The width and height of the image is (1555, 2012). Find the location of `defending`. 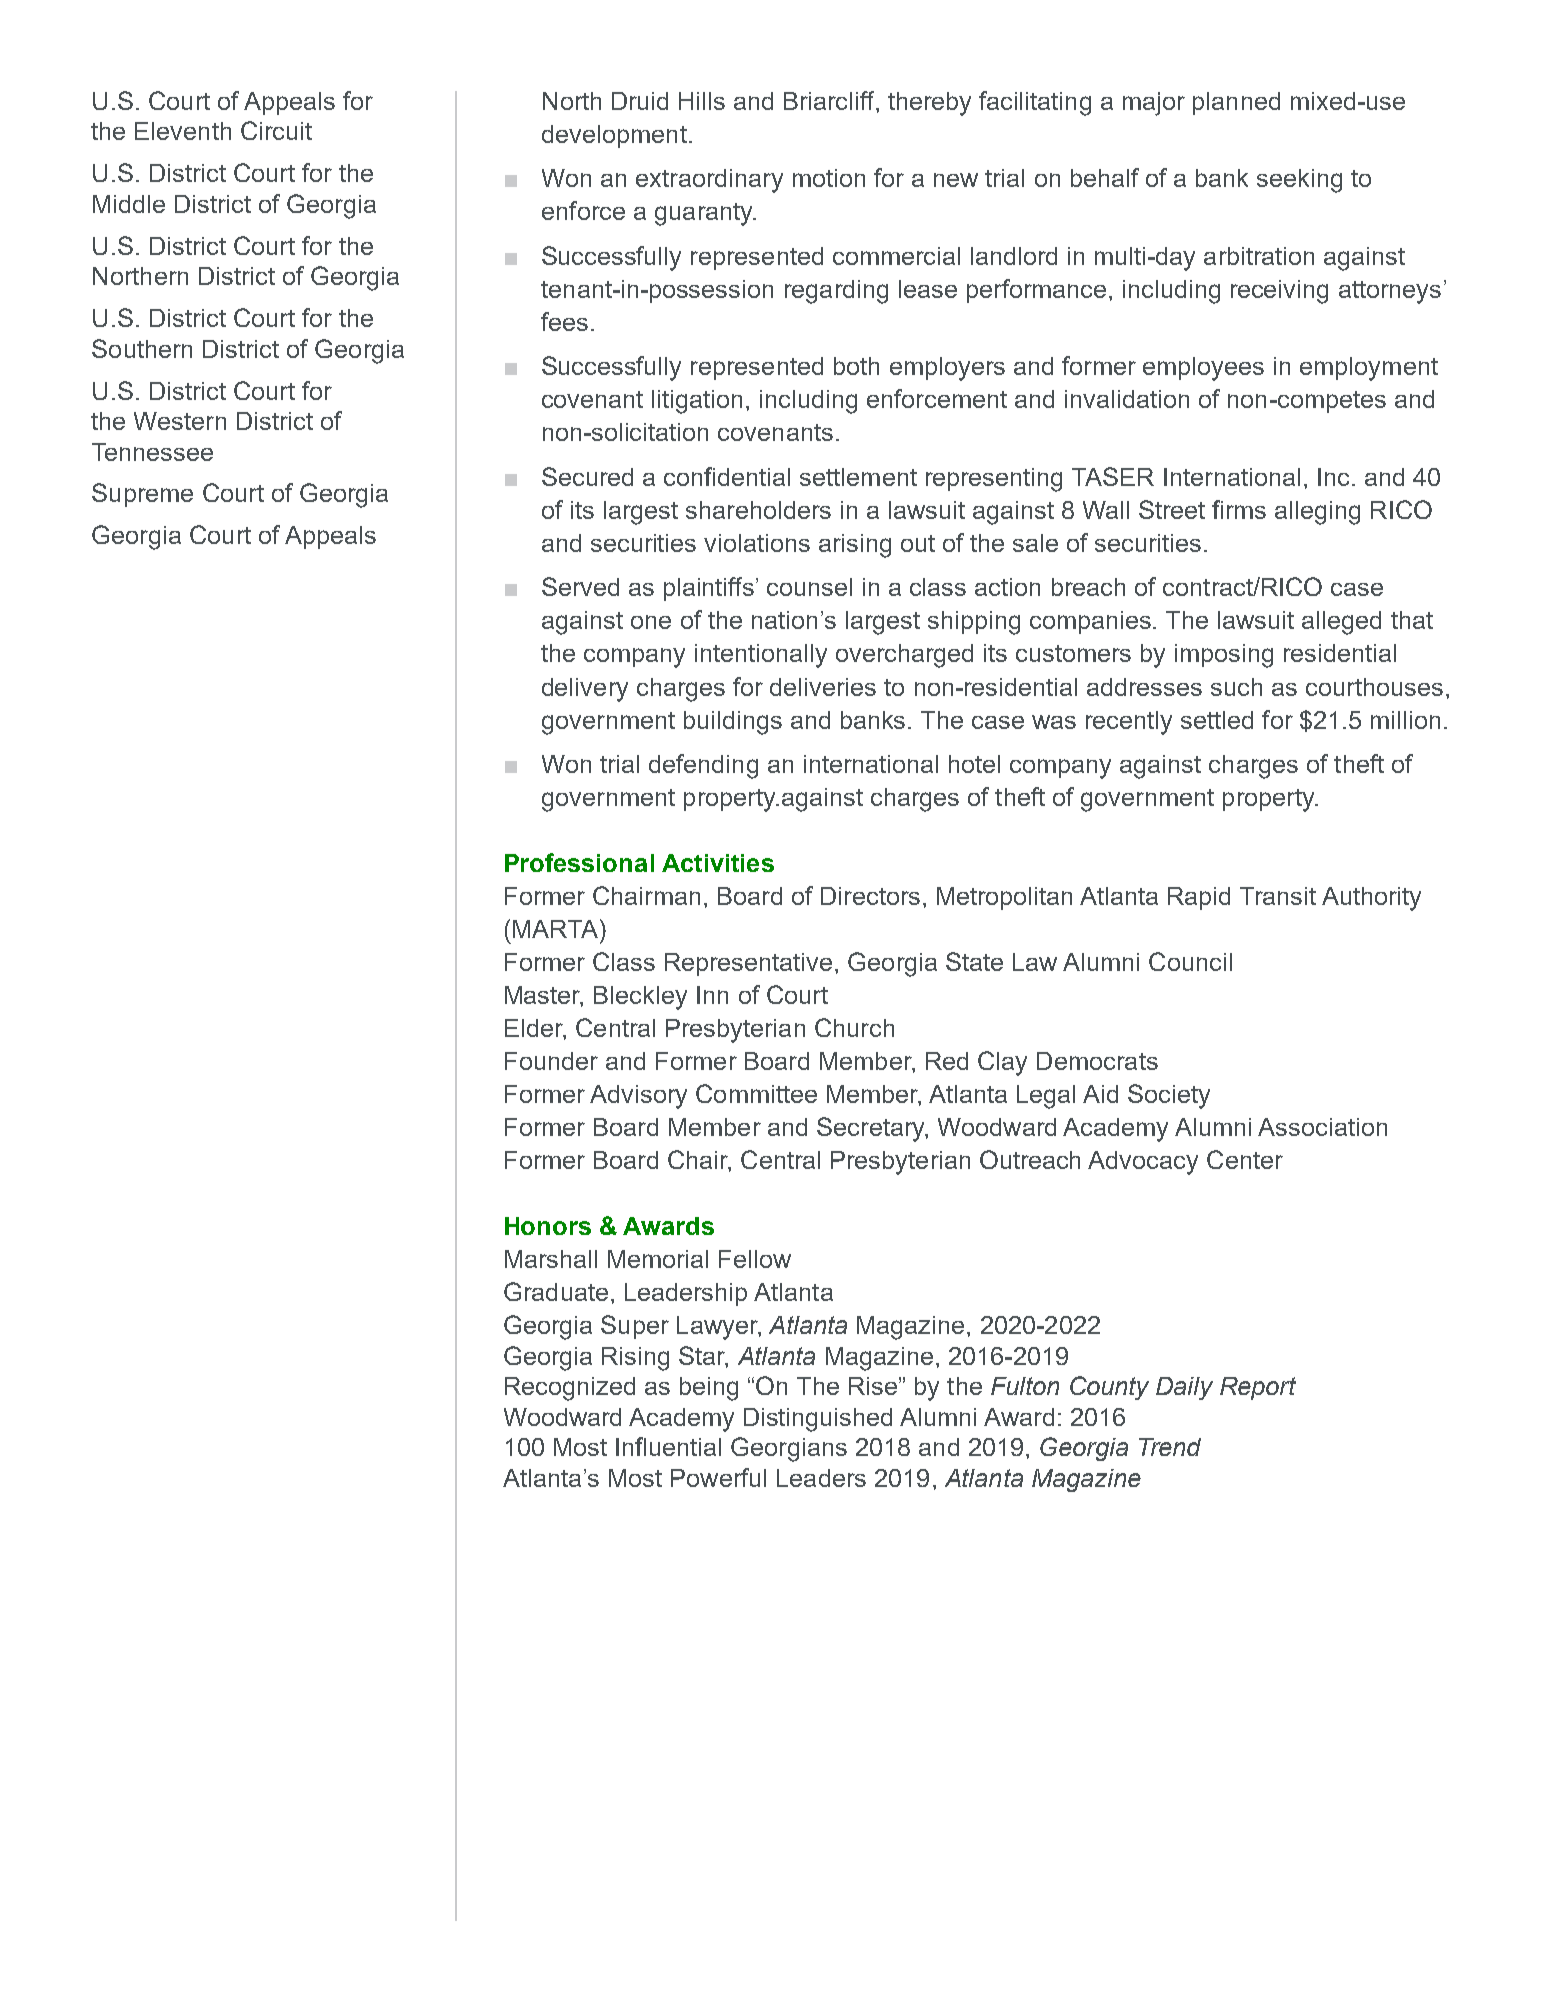

defending is located at coordinates (703, 766).
